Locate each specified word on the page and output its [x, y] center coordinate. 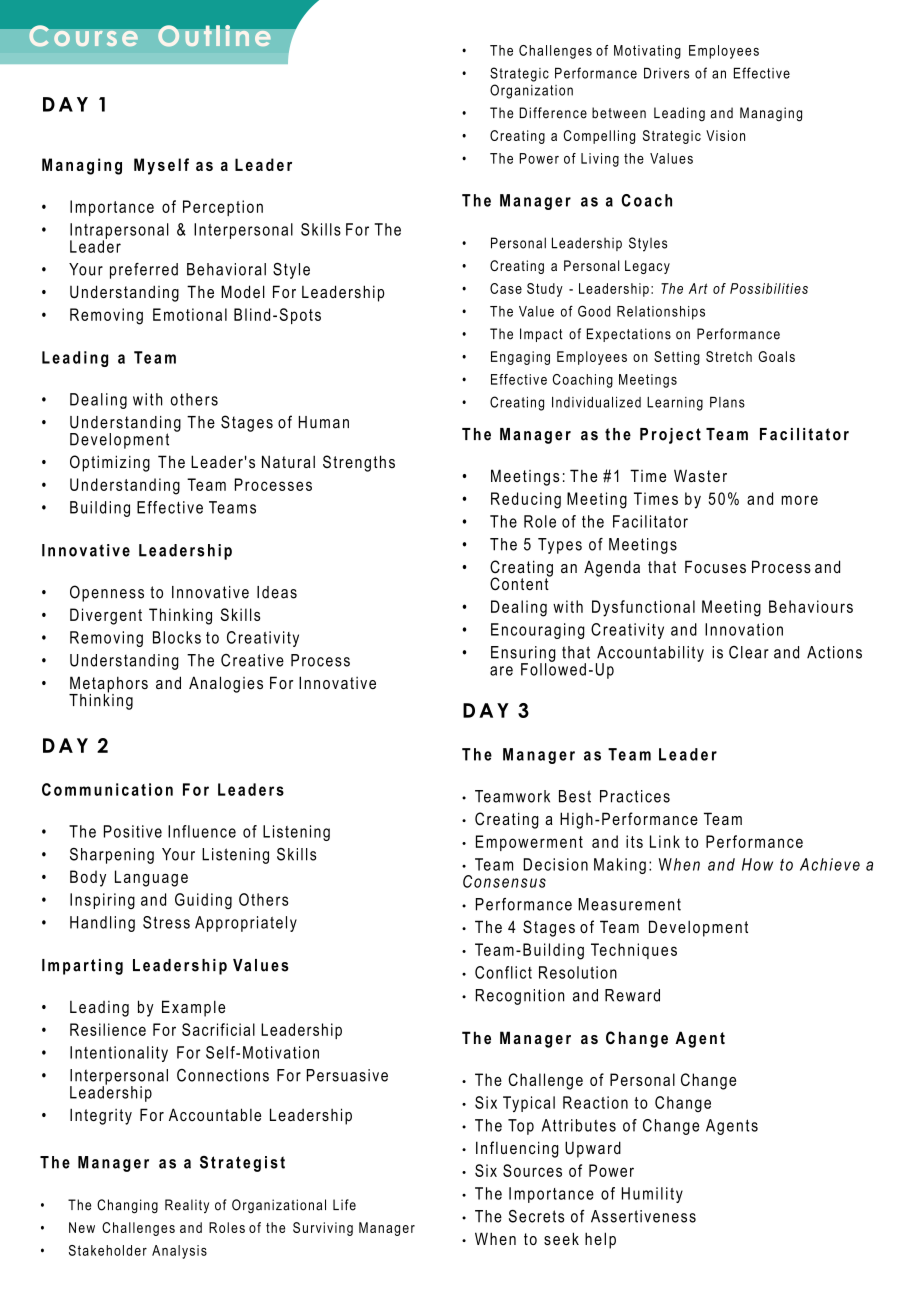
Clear [749, 652]
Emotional [190, 314]
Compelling [599, 137]
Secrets [536, 1216]
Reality [187, 1206]
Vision [725, 135]
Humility [652, 1195]
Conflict [503, 972]
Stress [166, 922]
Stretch [729, 356]
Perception [223, 208]
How [757, 864]
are [501, 671]
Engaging [520, 358]
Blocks [177, 637]
